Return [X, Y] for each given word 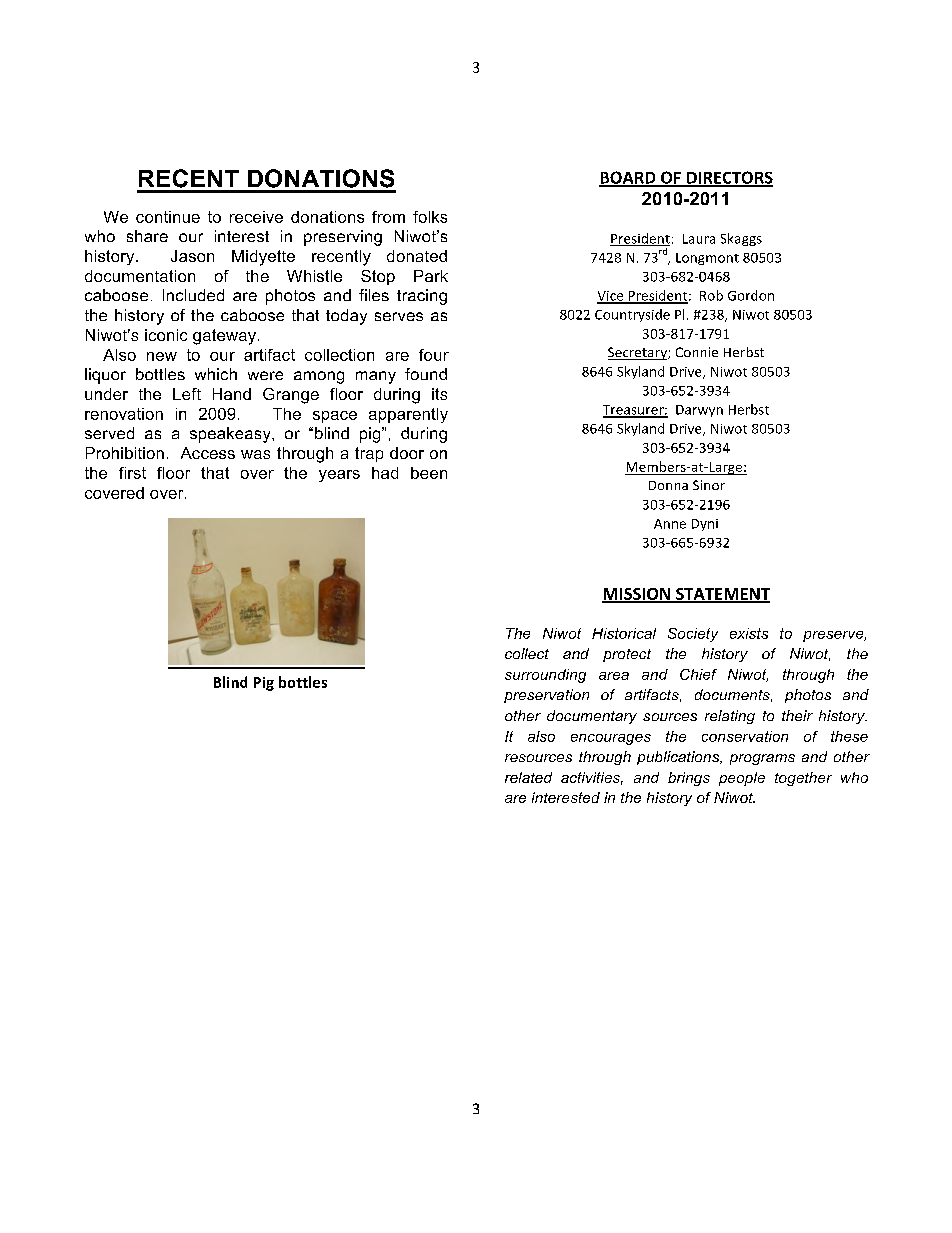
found [426, 374]
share [147, 236]
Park [431, 276]
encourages [611, 739]
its [439, 394]
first [132, 473]
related [528, 777]
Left [187, 394]
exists [749, 633]
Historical [624, 633]
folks [430, 217]
